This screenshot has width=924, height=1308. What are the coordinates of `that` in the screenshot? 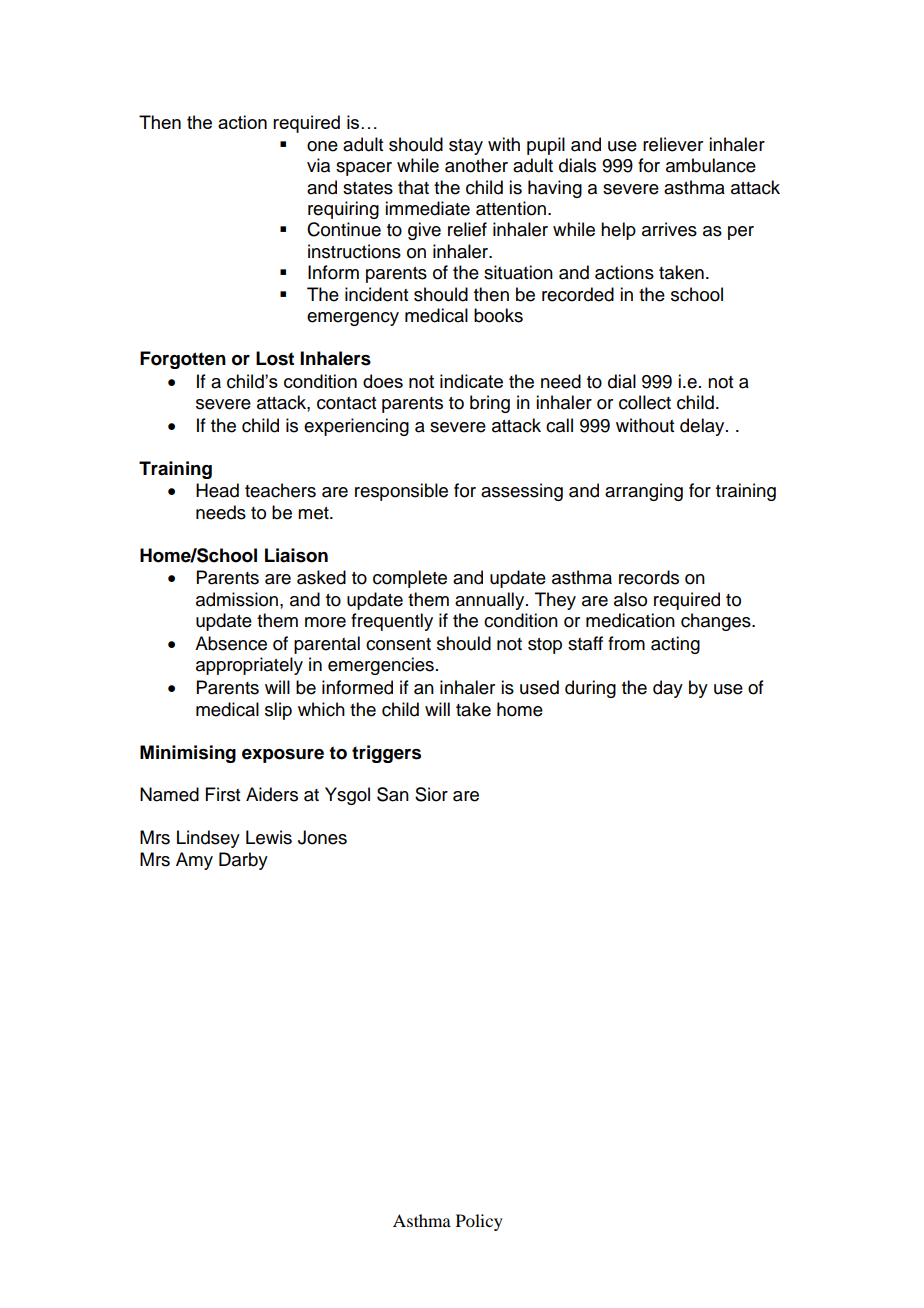 It's located at (413, 187).
